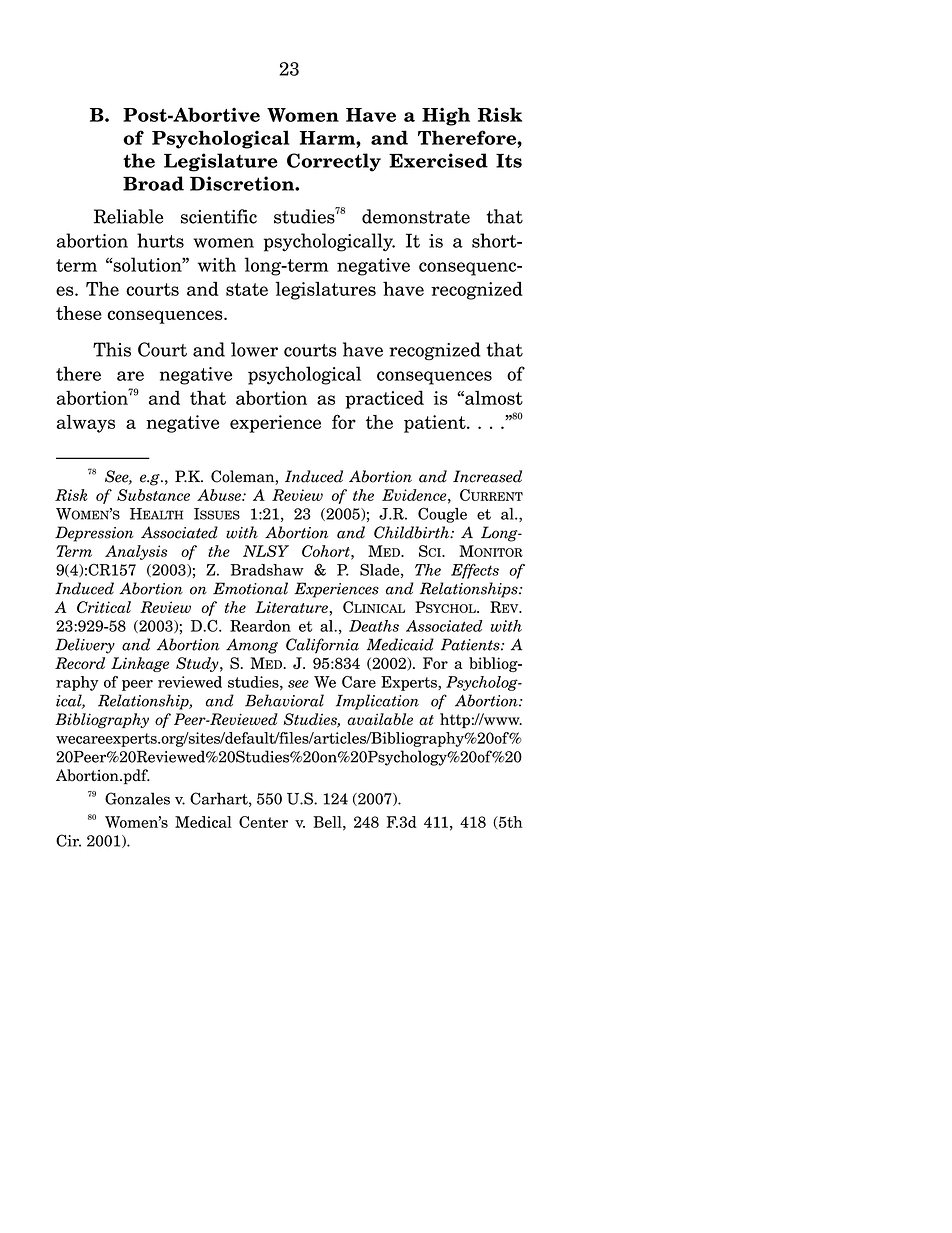 The image size is (952, 1233). Describe the element at coordinates (400, 644) in the screenshot. I see `Medicaid` at that location.
